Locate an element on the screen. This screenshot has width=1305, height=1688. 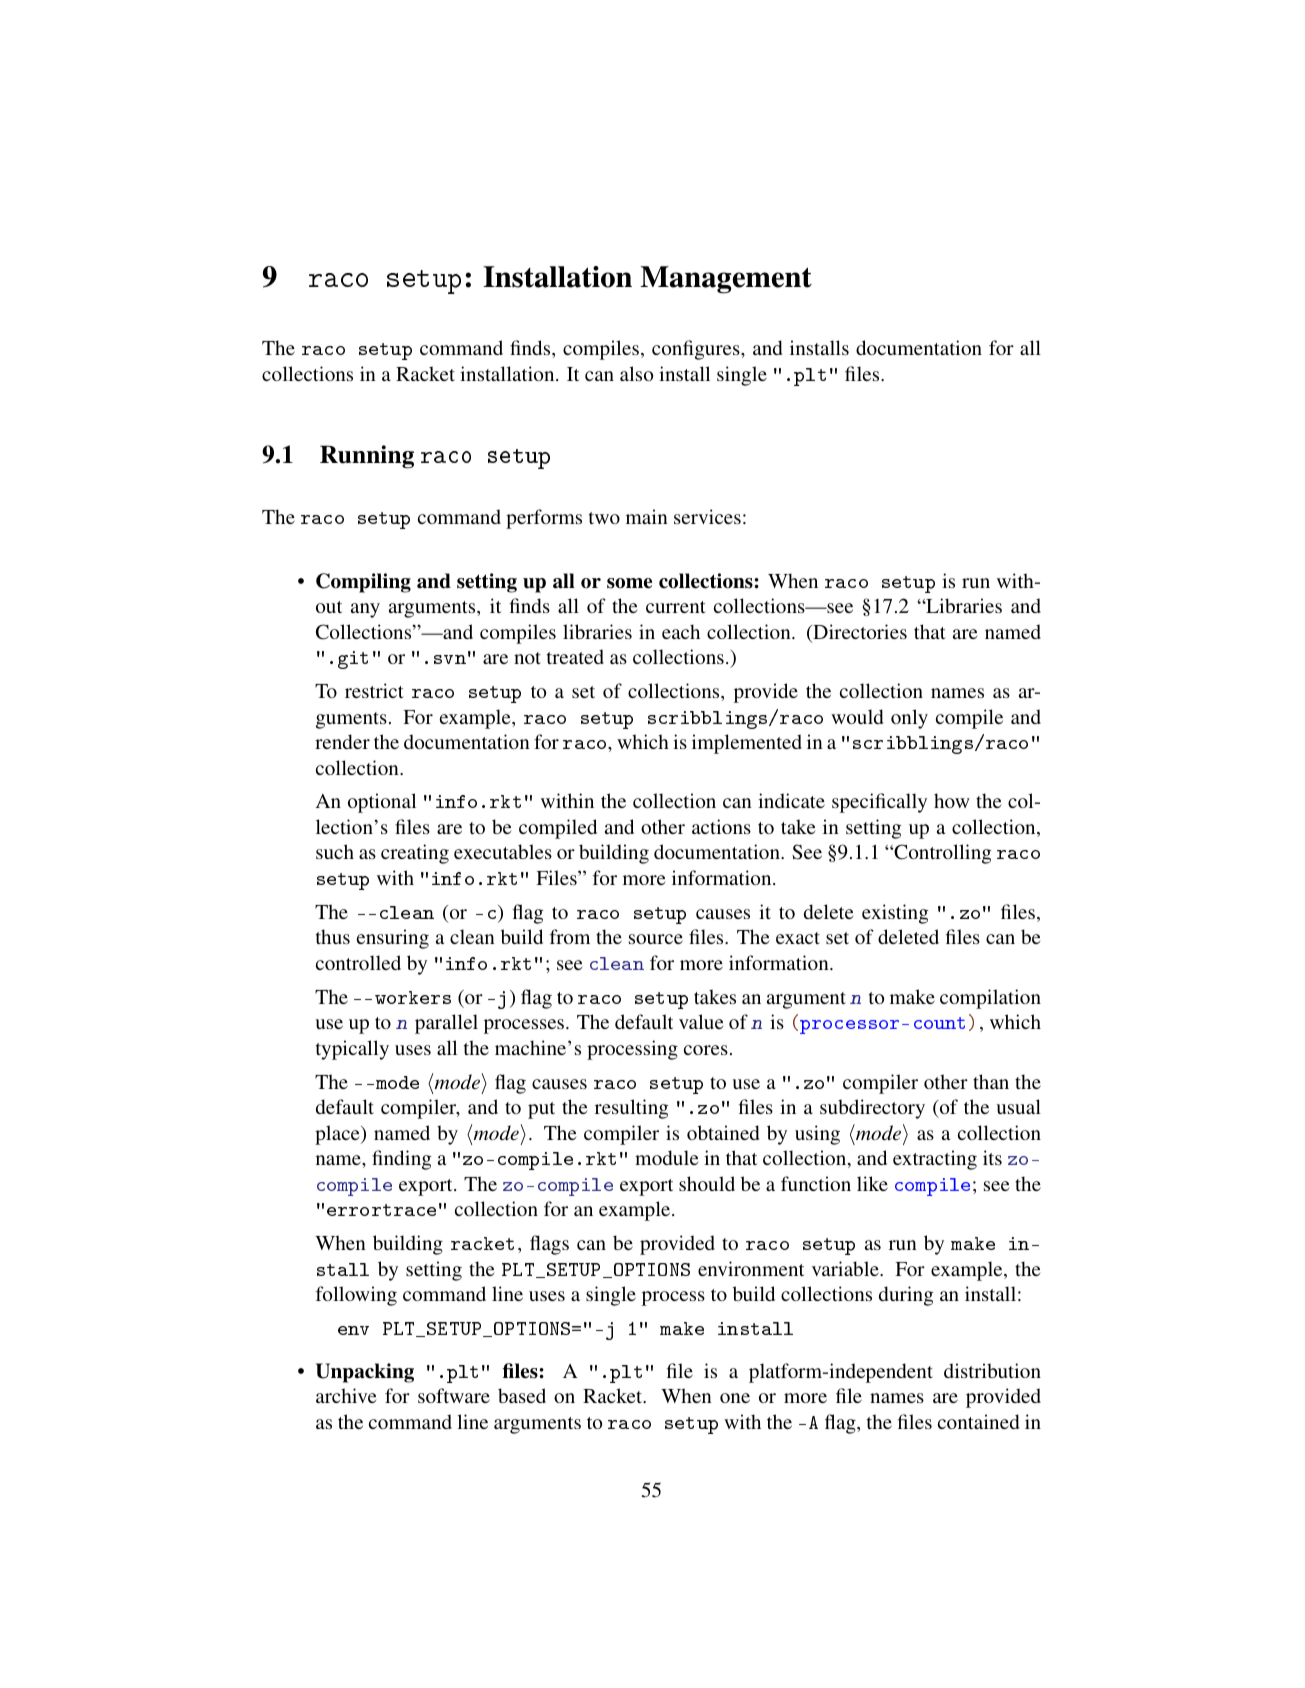
each is located at coordinates (681, 631).
